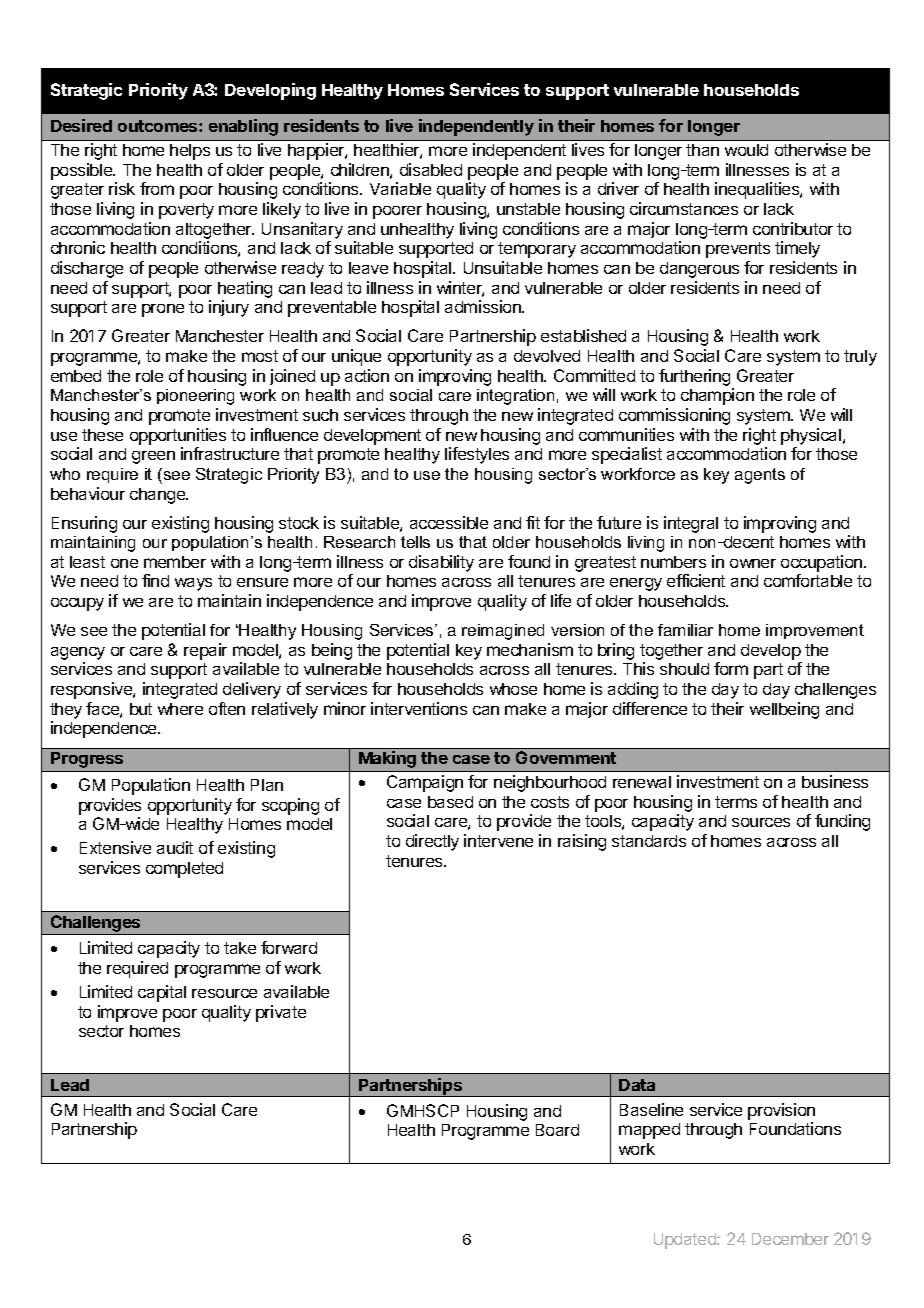 The height and width of the document is (1308, 924). What do you see at coordinates (157, 188) in the document?
I see `from` at bounding box center [157, 188].
